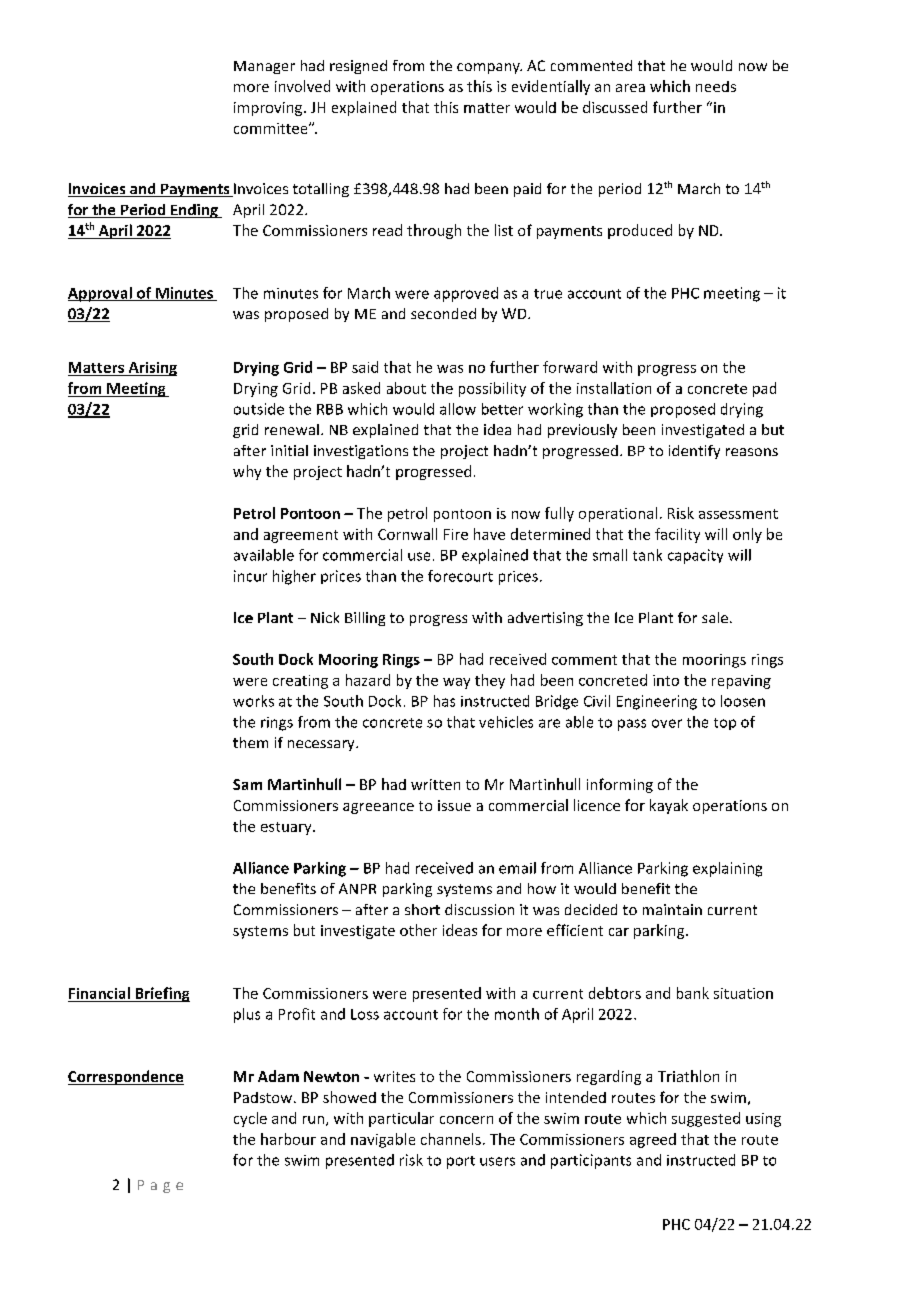 This screenshot has width=924, height=1308. Describe the element at coordinates (716, 86) in the screenshot. I see `needs` at that location.
